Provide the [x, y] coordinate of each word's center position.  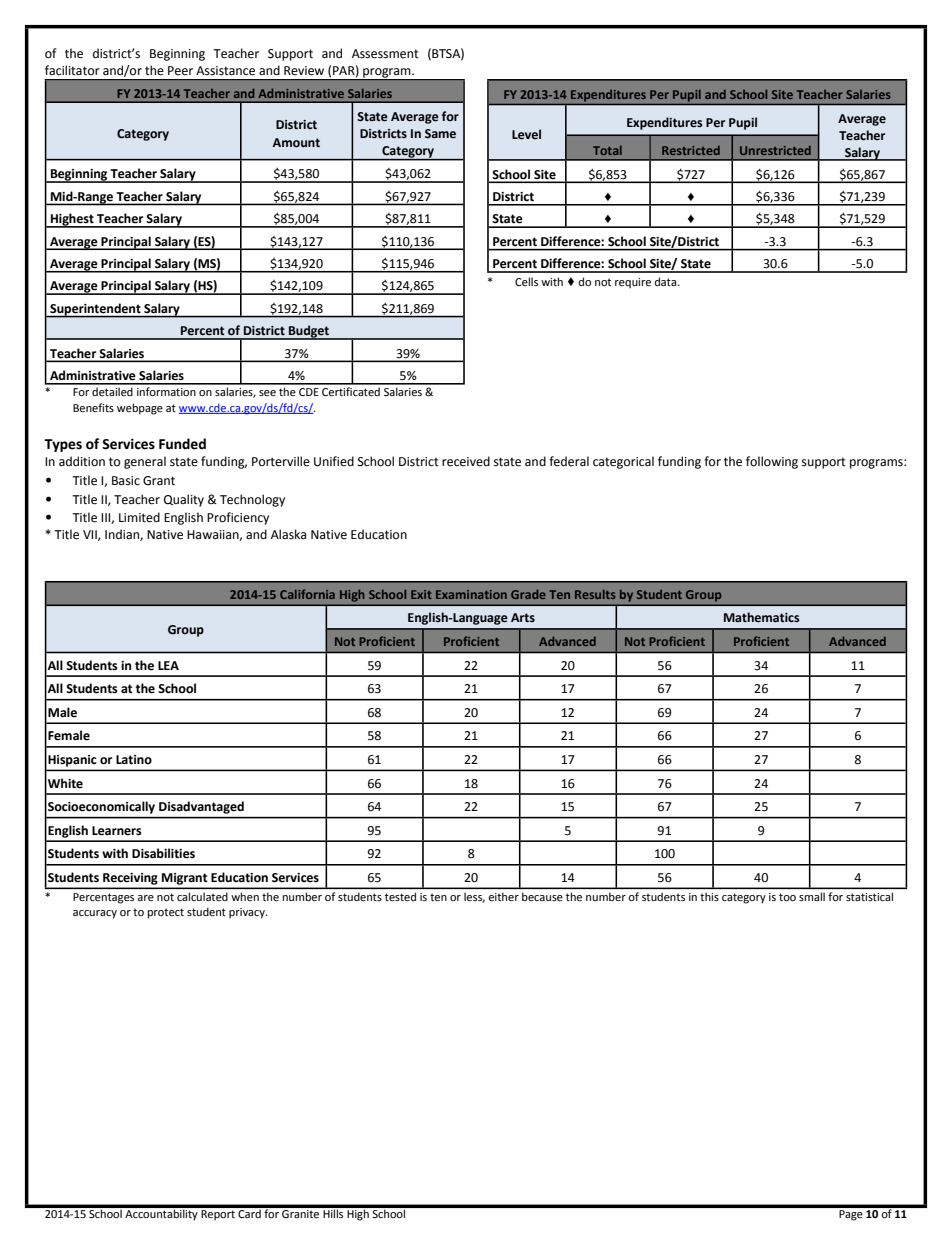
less [474, 898]
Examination [471, 594]
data [667, 281]
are [145, 898]
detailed [112, 391]
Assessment [385, 54]
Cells [526, 281]
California [307, 594]
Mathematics [761, 617]
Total [607, 150]
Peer [180, 71]
